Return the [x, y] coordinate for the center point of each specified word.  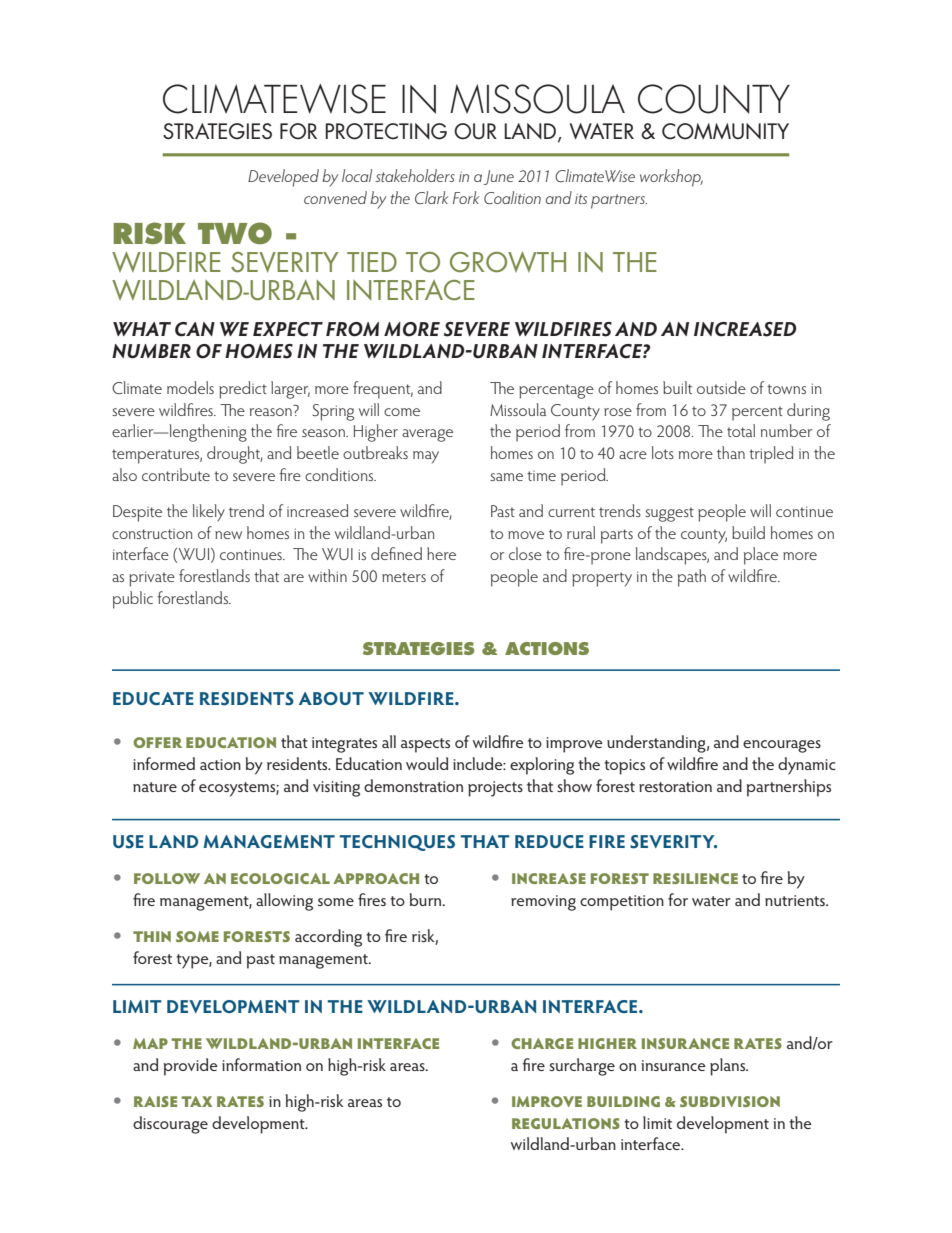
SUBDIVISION [730, 1101]
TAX [197, 1101]
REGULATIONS [566, 1123]
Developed [283, 178]
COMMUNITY [725, 131]
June [499, 177]
